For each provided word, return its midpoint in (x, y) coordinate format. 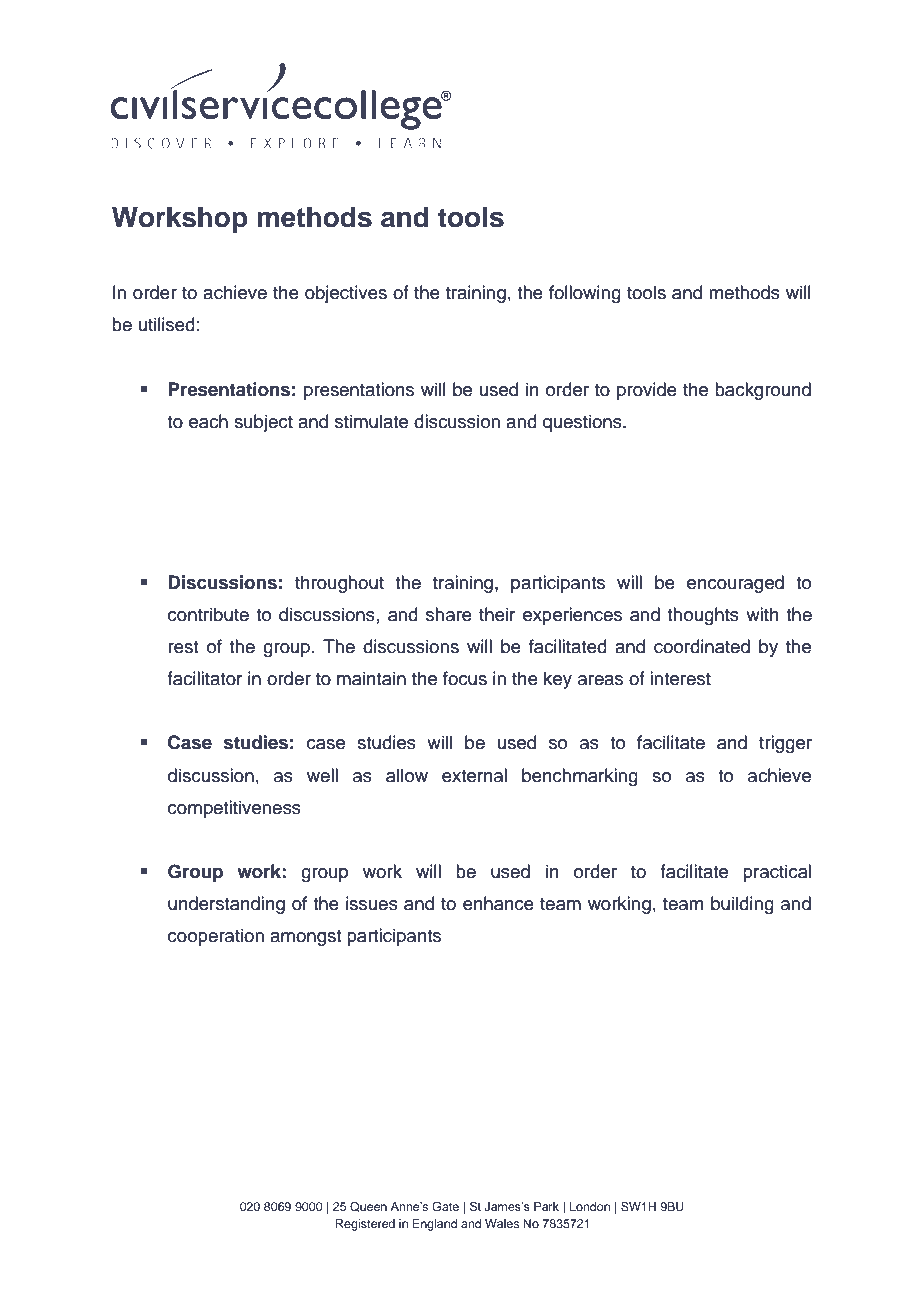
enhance (498, 903)
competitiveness (234, 809)
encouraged (735, 584)
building (742, 905)
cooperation (216, 937)
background (763, 391)
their (497, 614)
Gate (445, 1206)
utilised (167, 324)
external (474, 775)
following (585, 294)
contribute (208, 614)
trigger (785, 744)
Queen (368, 1207)
